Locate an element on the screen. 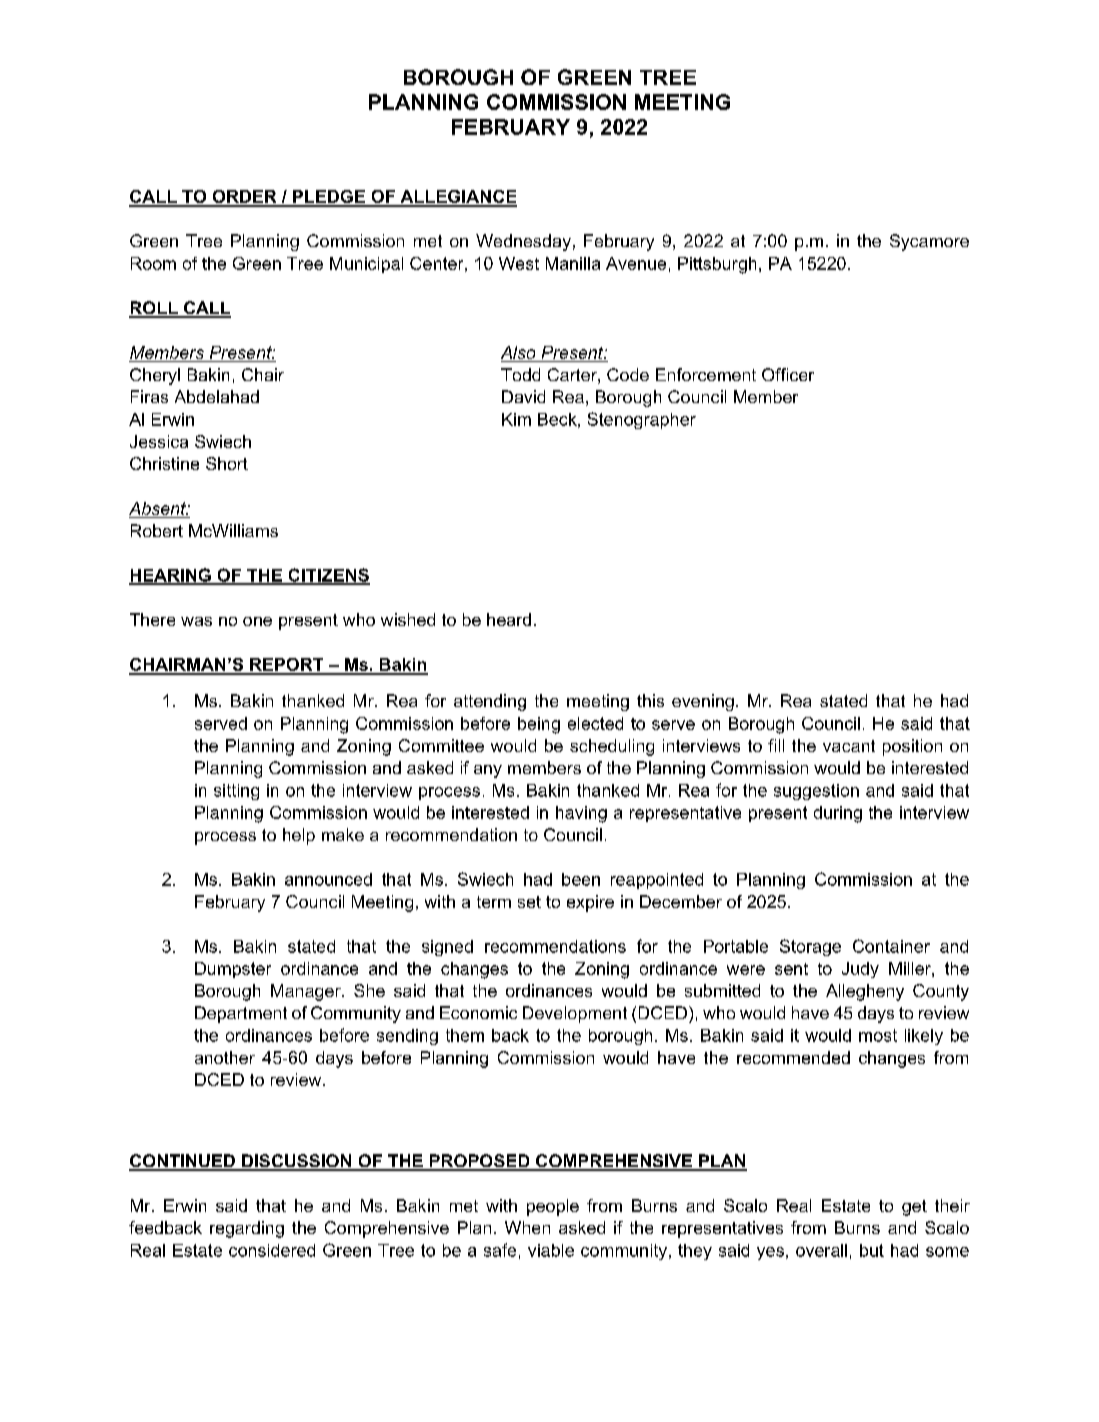  Short is located at coordinates (227, 463).
